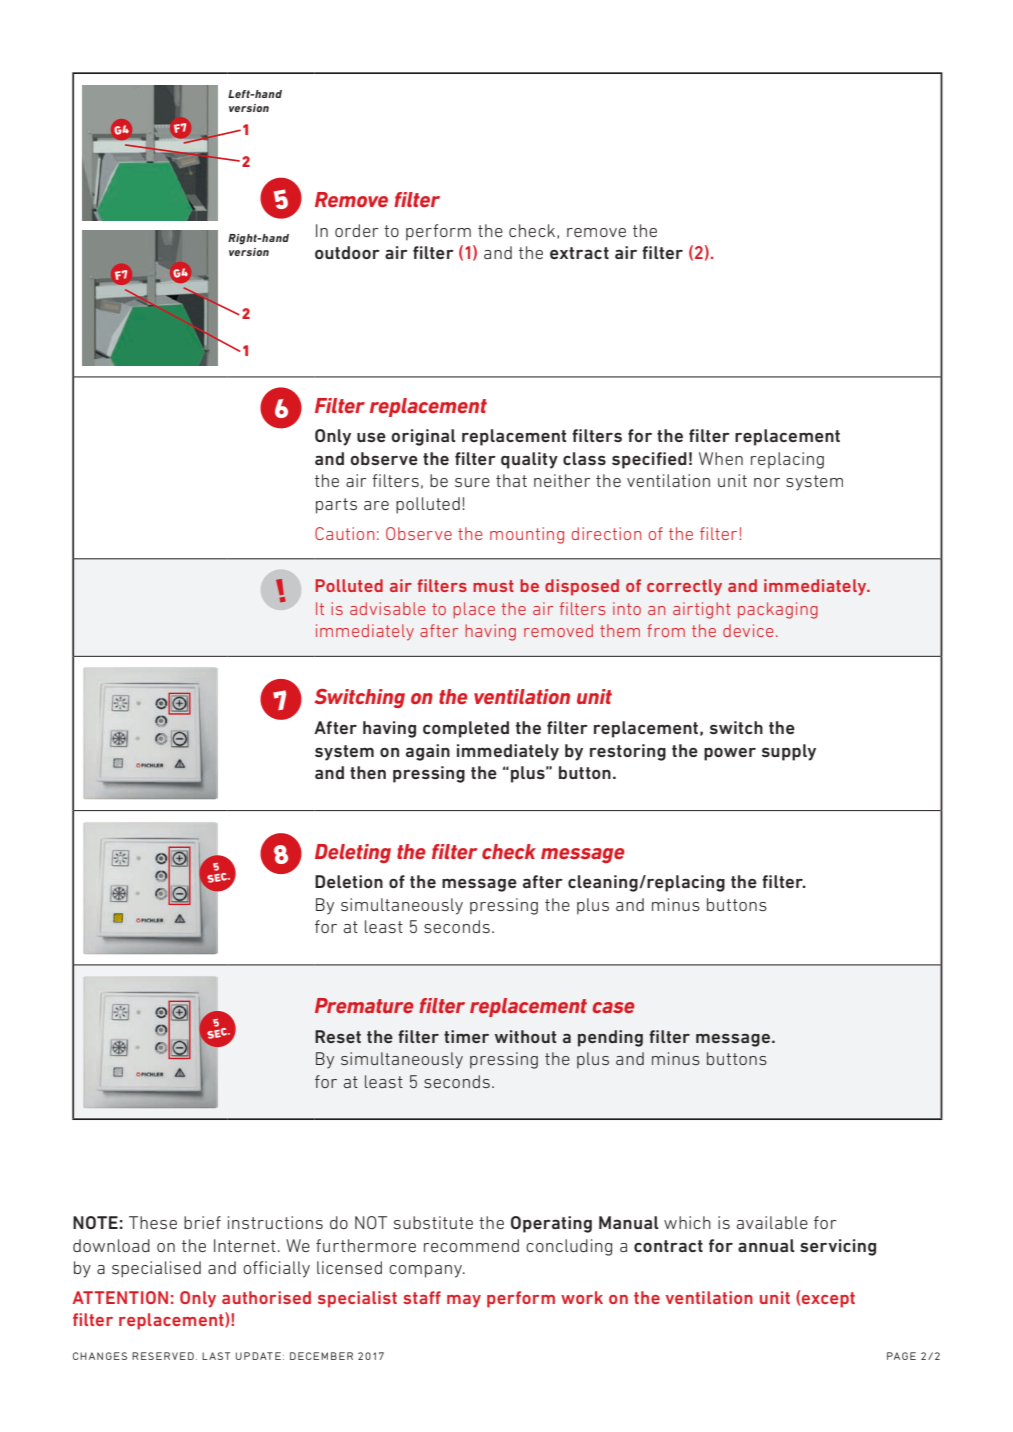 The image size is (1013, 1432). Describe the element at coordinates (579, 253) in the screenshot. I see `extract` at that location.
